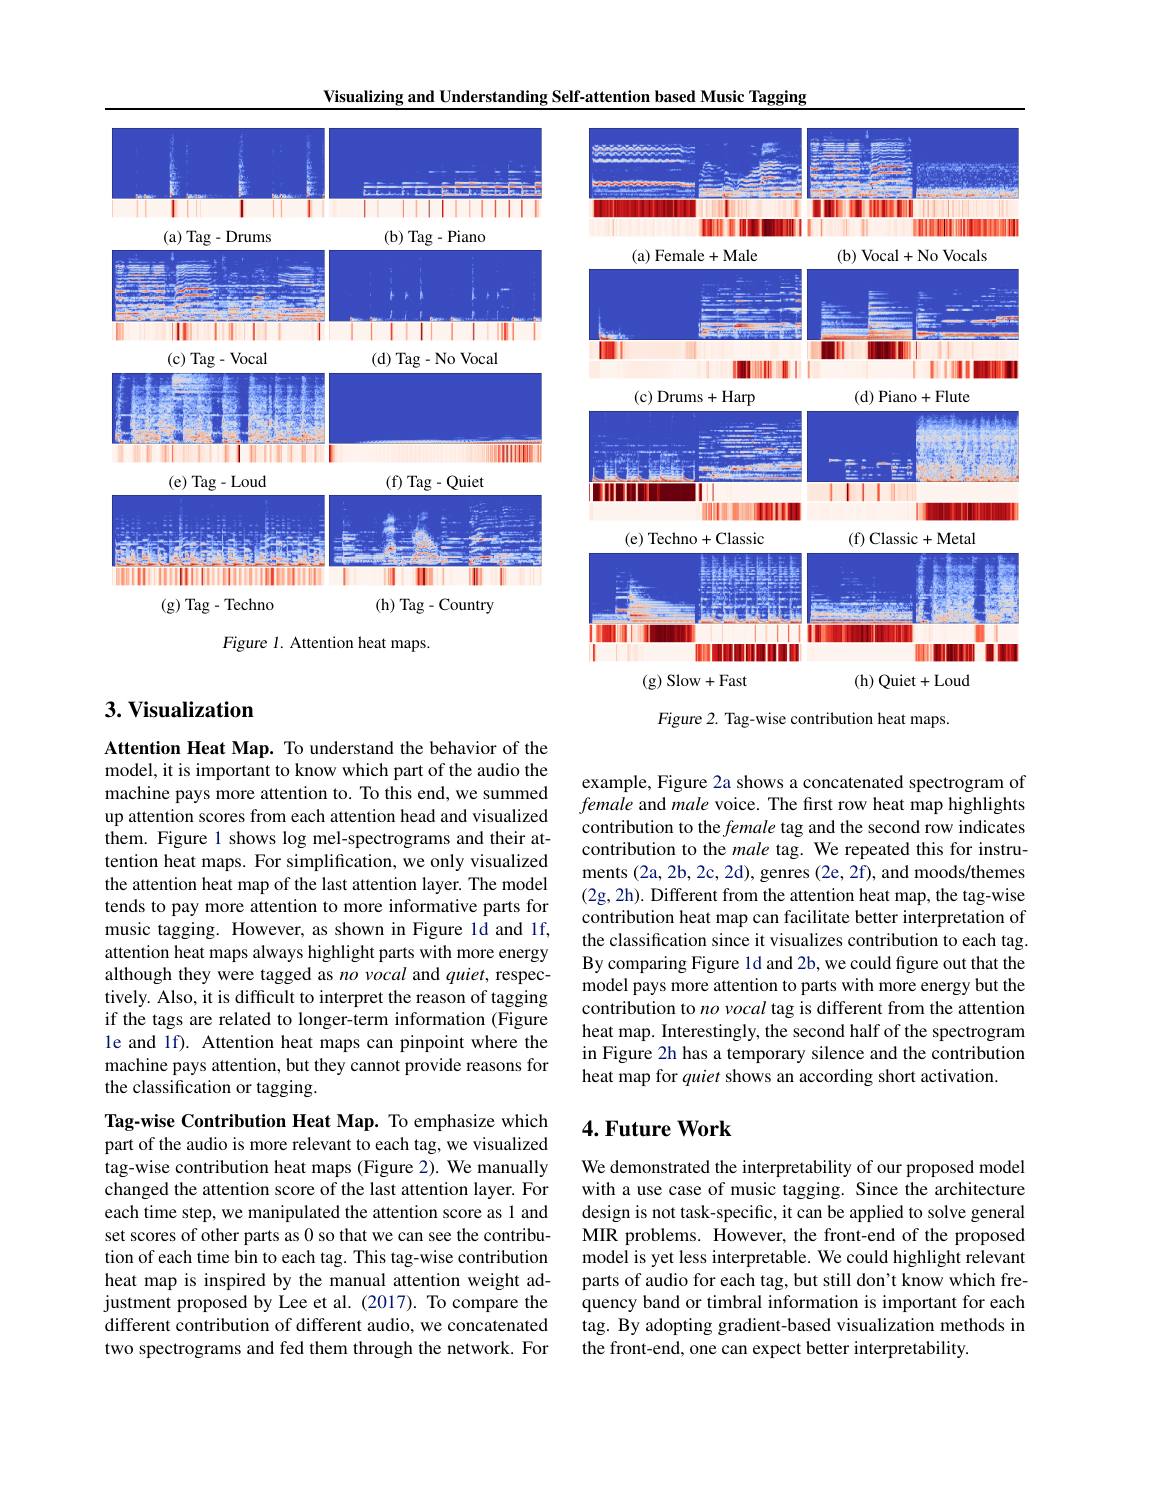  Describe the element at coordinates (463, 747) in the screenshot. I see `behavior` at that location.
